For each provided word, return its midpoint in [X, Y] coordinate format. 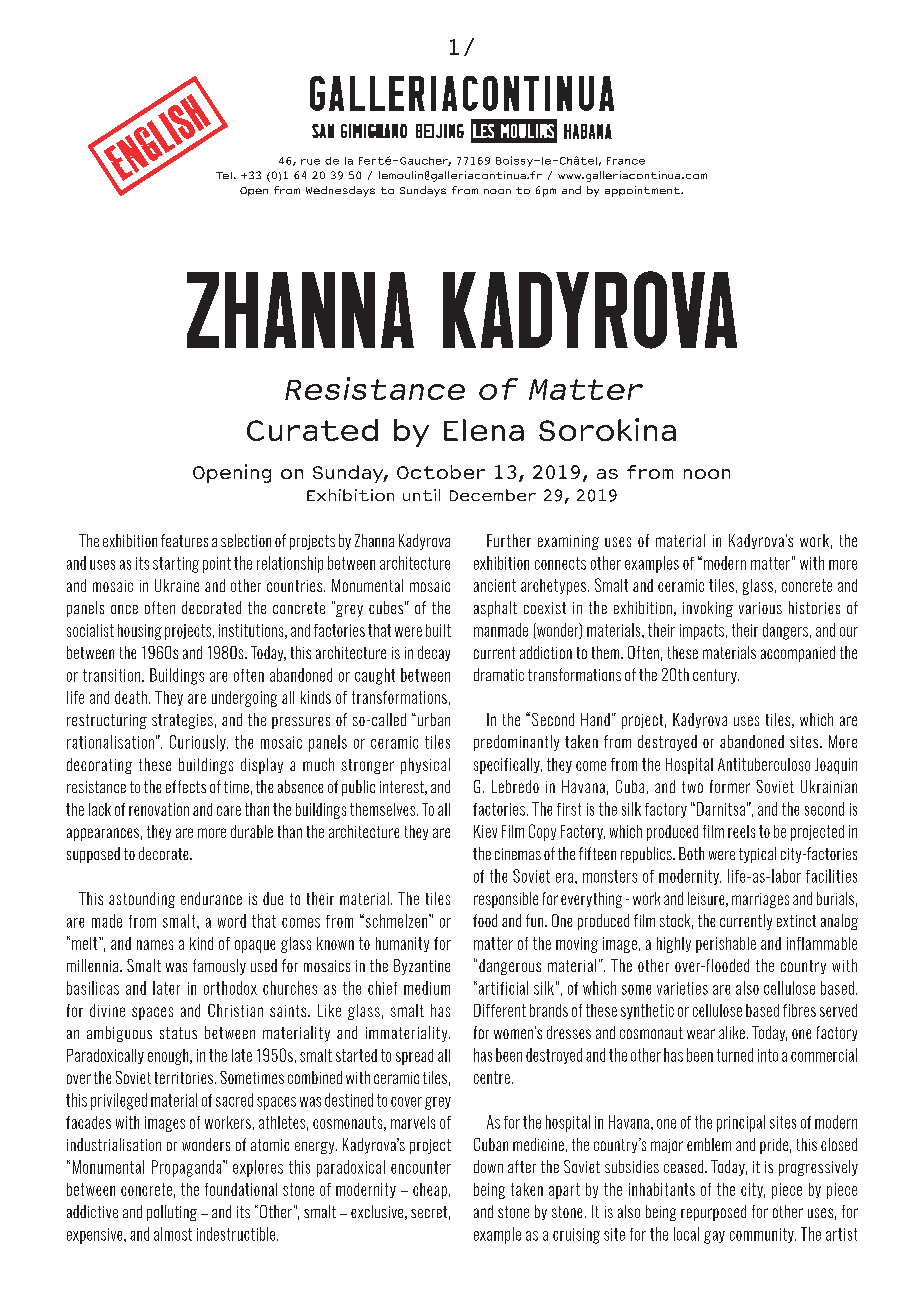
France [626, 161]
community [763, 1235]
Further [509, 540]
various [760, 608]
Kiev [485, 831]
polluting [172, 1213]
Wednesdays [340, 191]
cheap [430, 1191]
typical [757, 855]
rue [310, 162]
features [184, 540]
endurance [211, 898]
